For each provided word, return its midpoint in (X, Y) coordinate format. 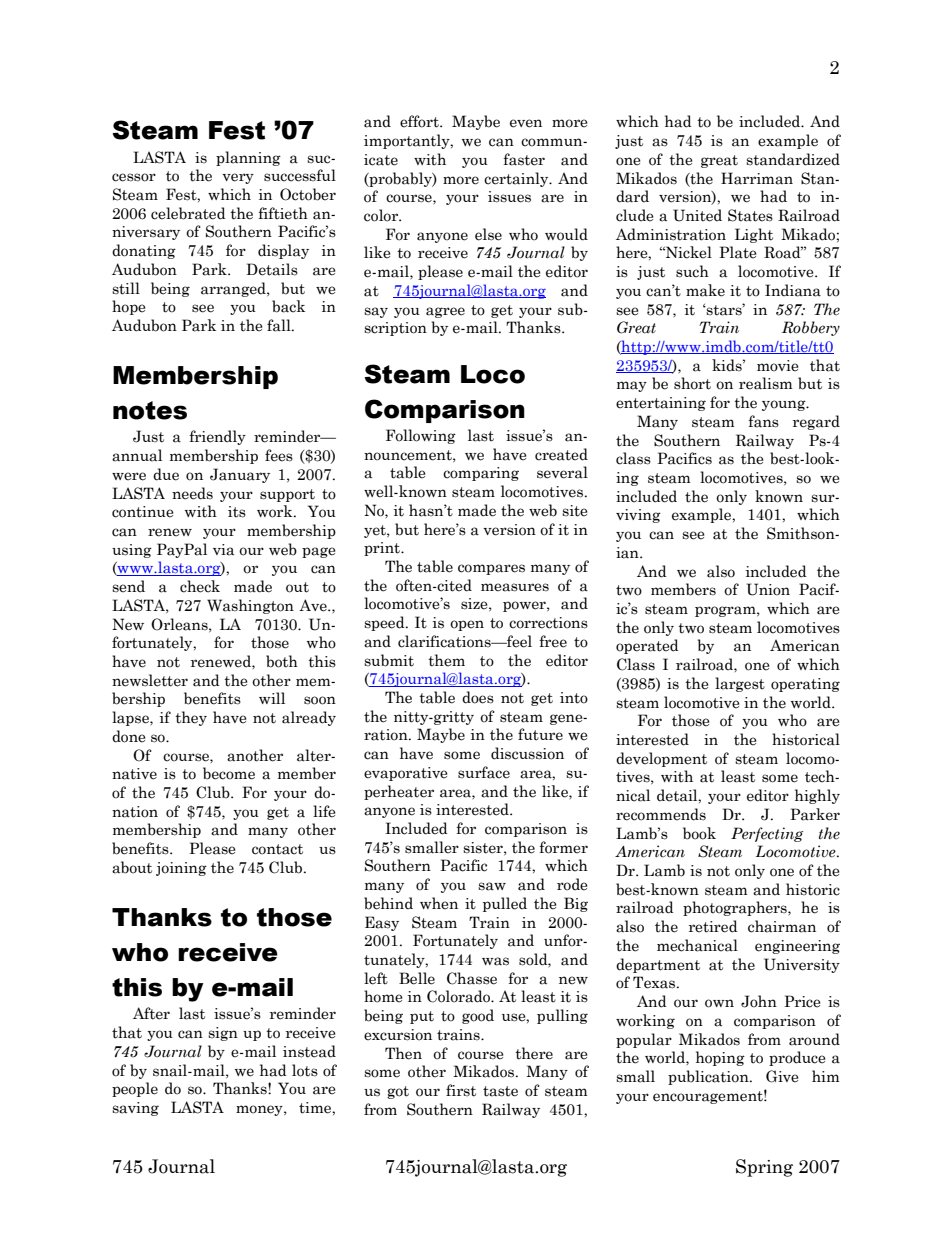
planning (248, 158)
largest (740, 684)
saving (135, 1109)
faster (524, 159)
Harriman (757, 178)
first (461, 1090)
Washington (250, 606)
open (467, 625)
